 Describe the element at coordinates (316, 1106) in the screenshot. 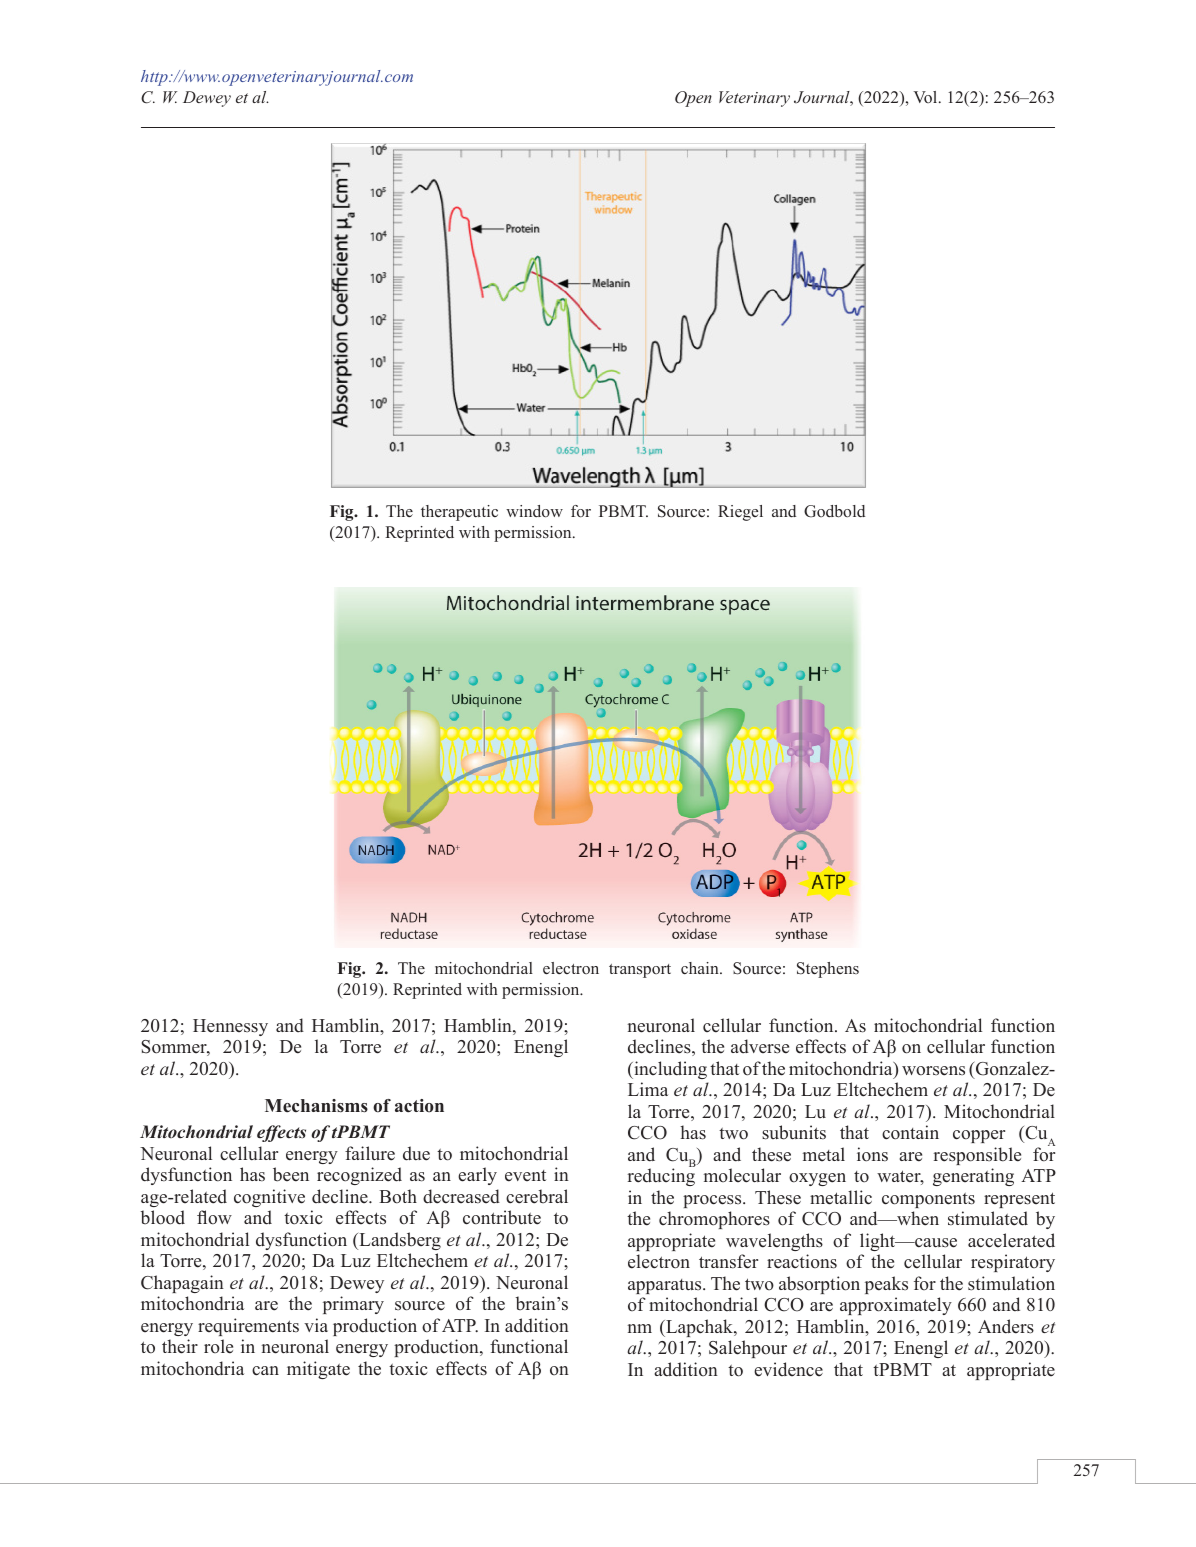

I see `Mechanisms` at that location.
